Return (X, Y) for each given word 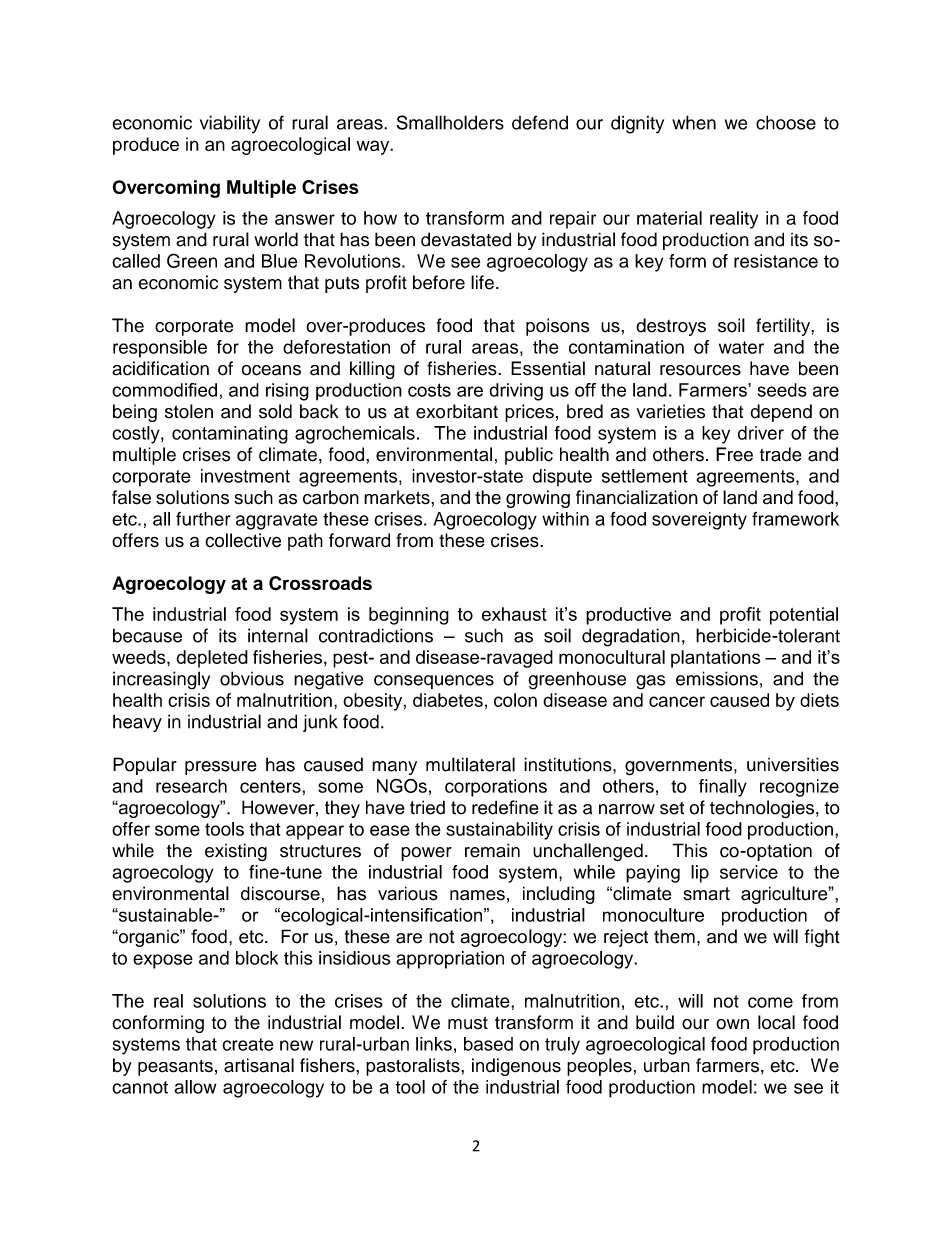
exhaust (514, 614)
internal (278, 635)
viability (230, 124)
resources (700, 370)
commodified (164, 390)
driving (516, 392)
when (694, 122)
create (248, 1044)
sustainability (499, 831)
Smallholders (450, 122)
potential (804, 616)
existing (236, 852)
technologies (762, 809)
